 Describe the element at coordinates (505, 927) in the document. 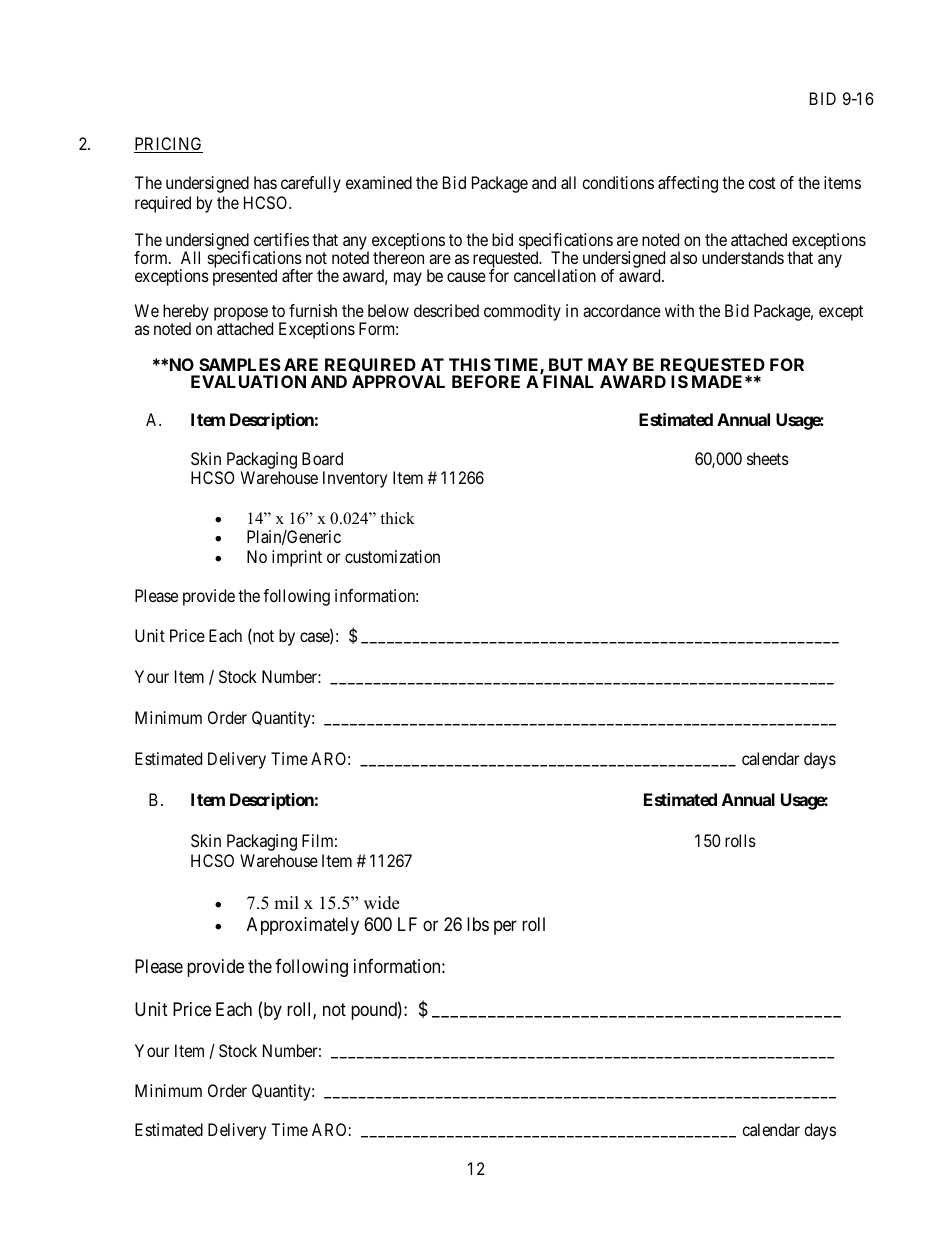

I see `per` at that location.
